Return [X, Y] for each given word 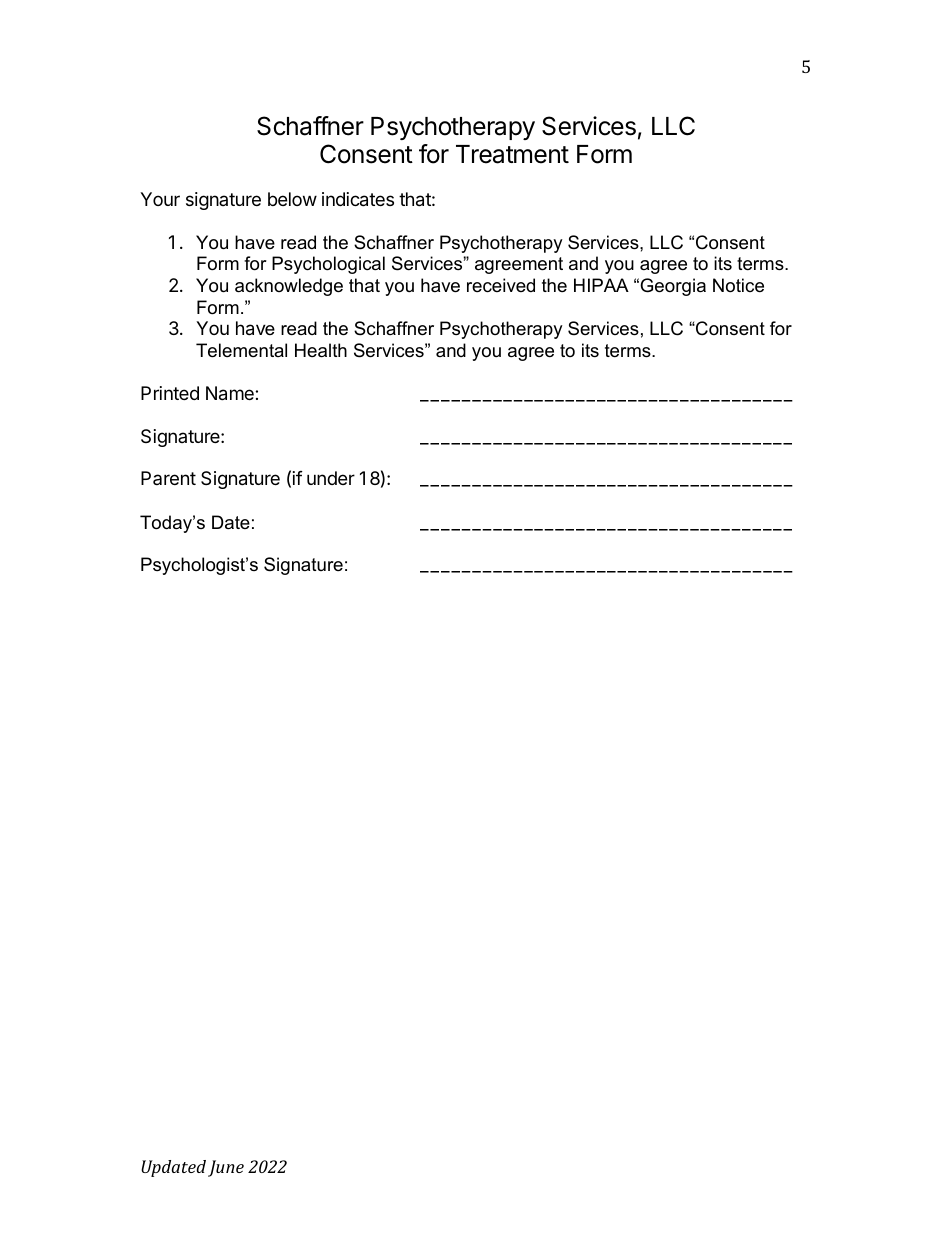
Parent [168, 478]
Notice [738, 285]
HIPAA [601, 285]
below [292, 199]
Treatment [512, 154]
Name [231, 393]
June [226, 1168]
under [331, 478]
